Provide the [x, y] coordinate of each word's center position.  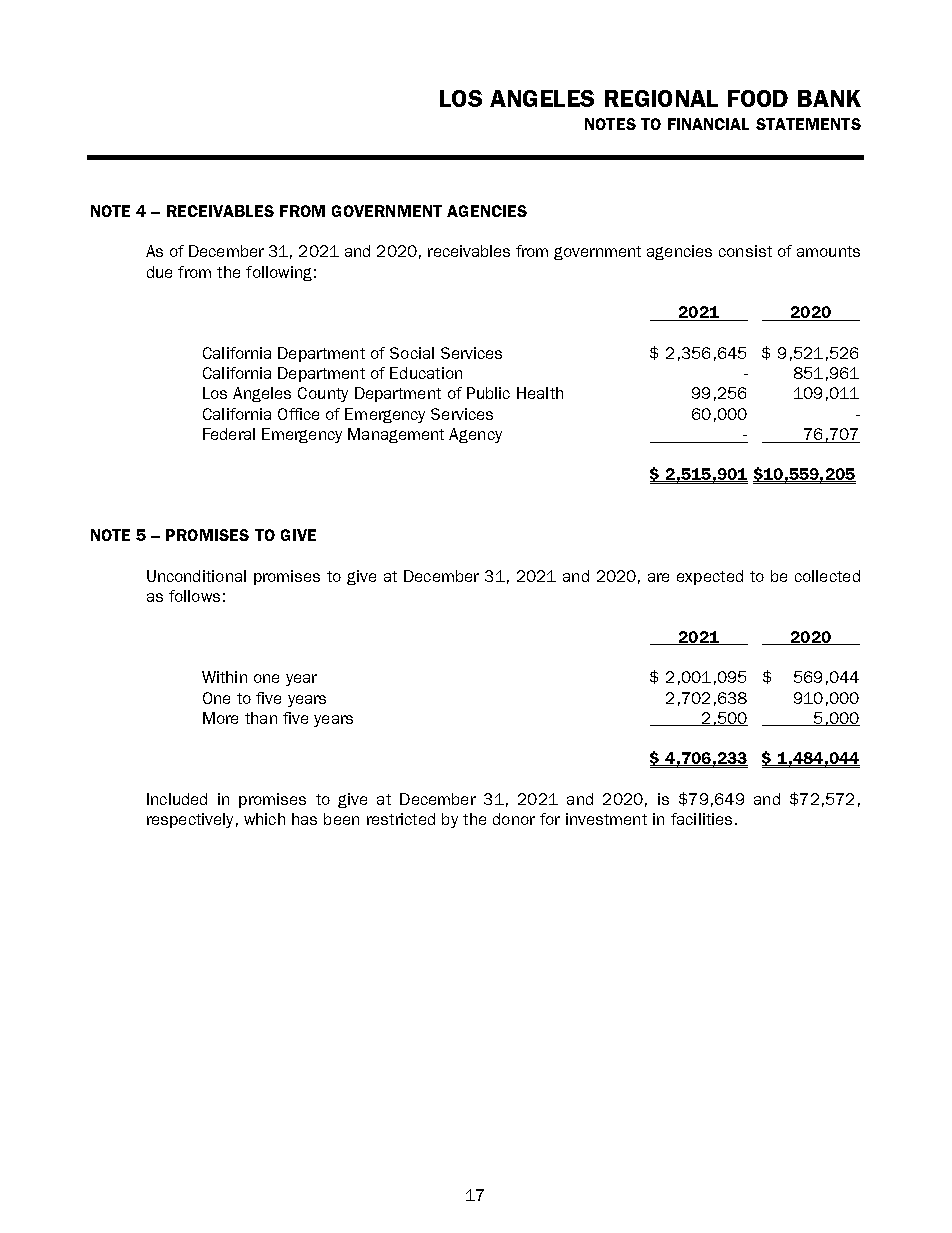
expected [710, 577]
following [279, 273]
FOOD [758, 98]
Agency [475, 435]
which [264, 819]
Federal [229, 434]
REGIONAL [661, 98]
